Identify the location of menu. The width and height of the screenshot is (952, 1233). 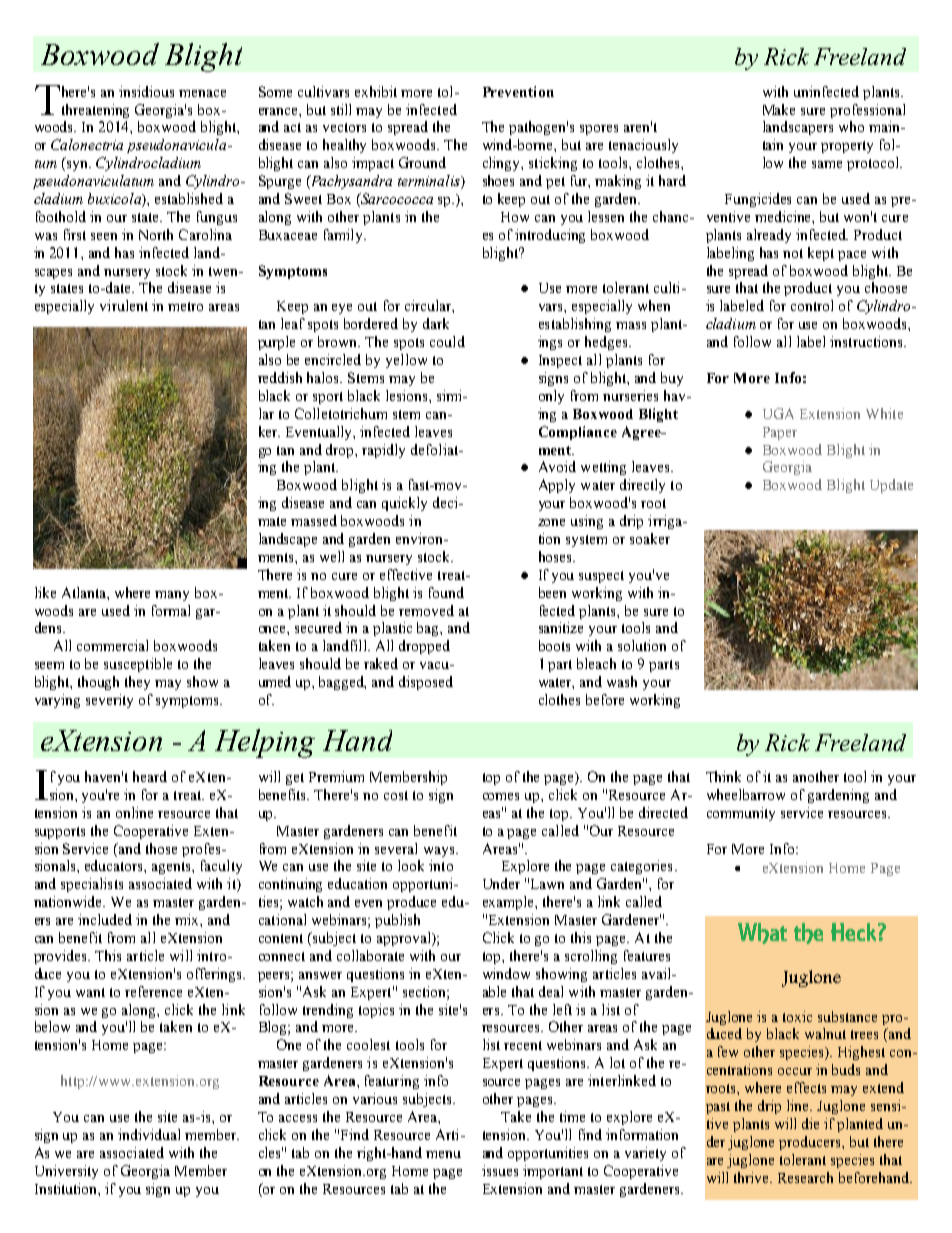
(443, 1154).
